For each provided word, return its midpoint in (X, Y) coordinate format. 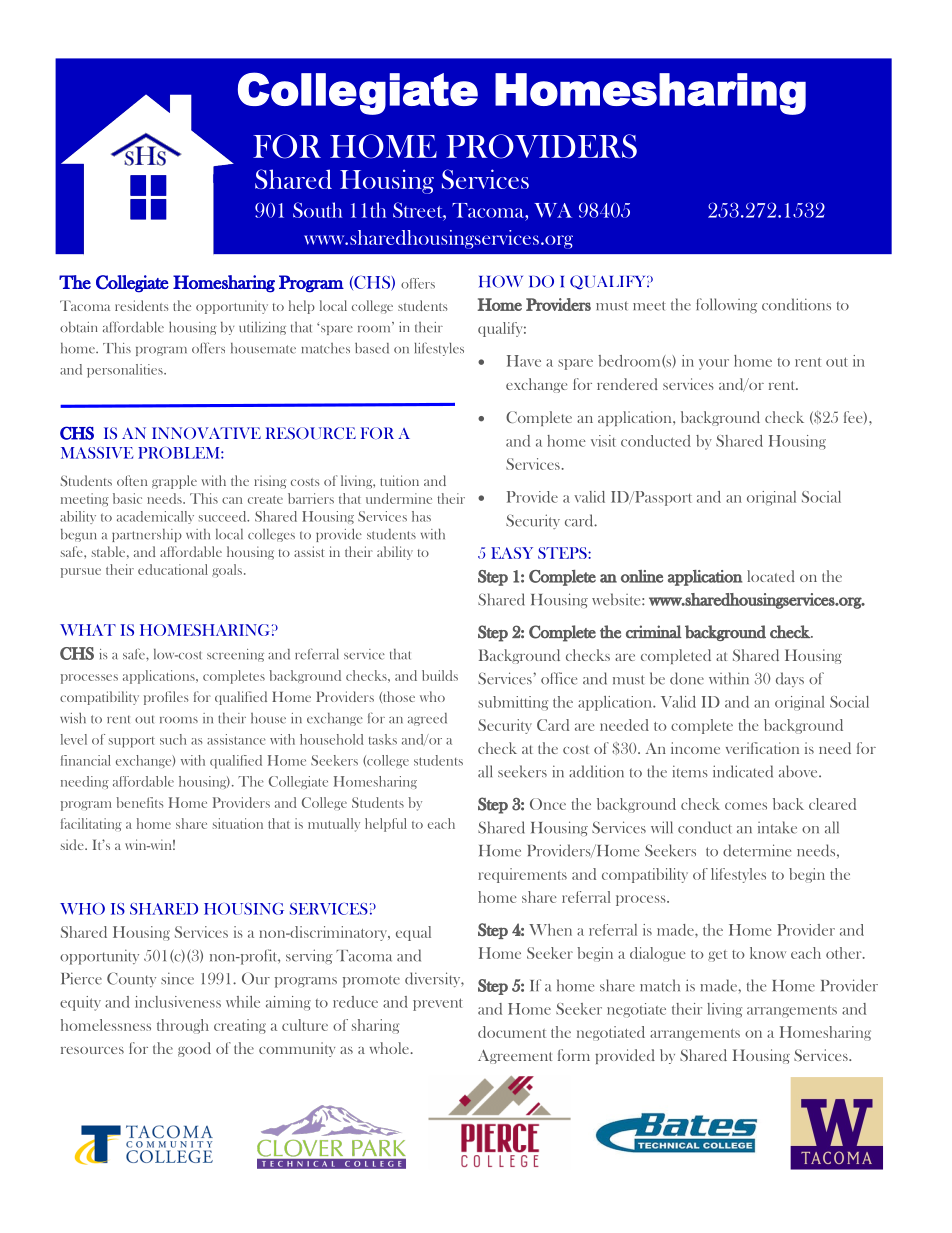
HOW (501, 281)
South (317, 210)
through (183, 1026)
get (717, 956)
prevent (438, 1004)
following (726, 305)
